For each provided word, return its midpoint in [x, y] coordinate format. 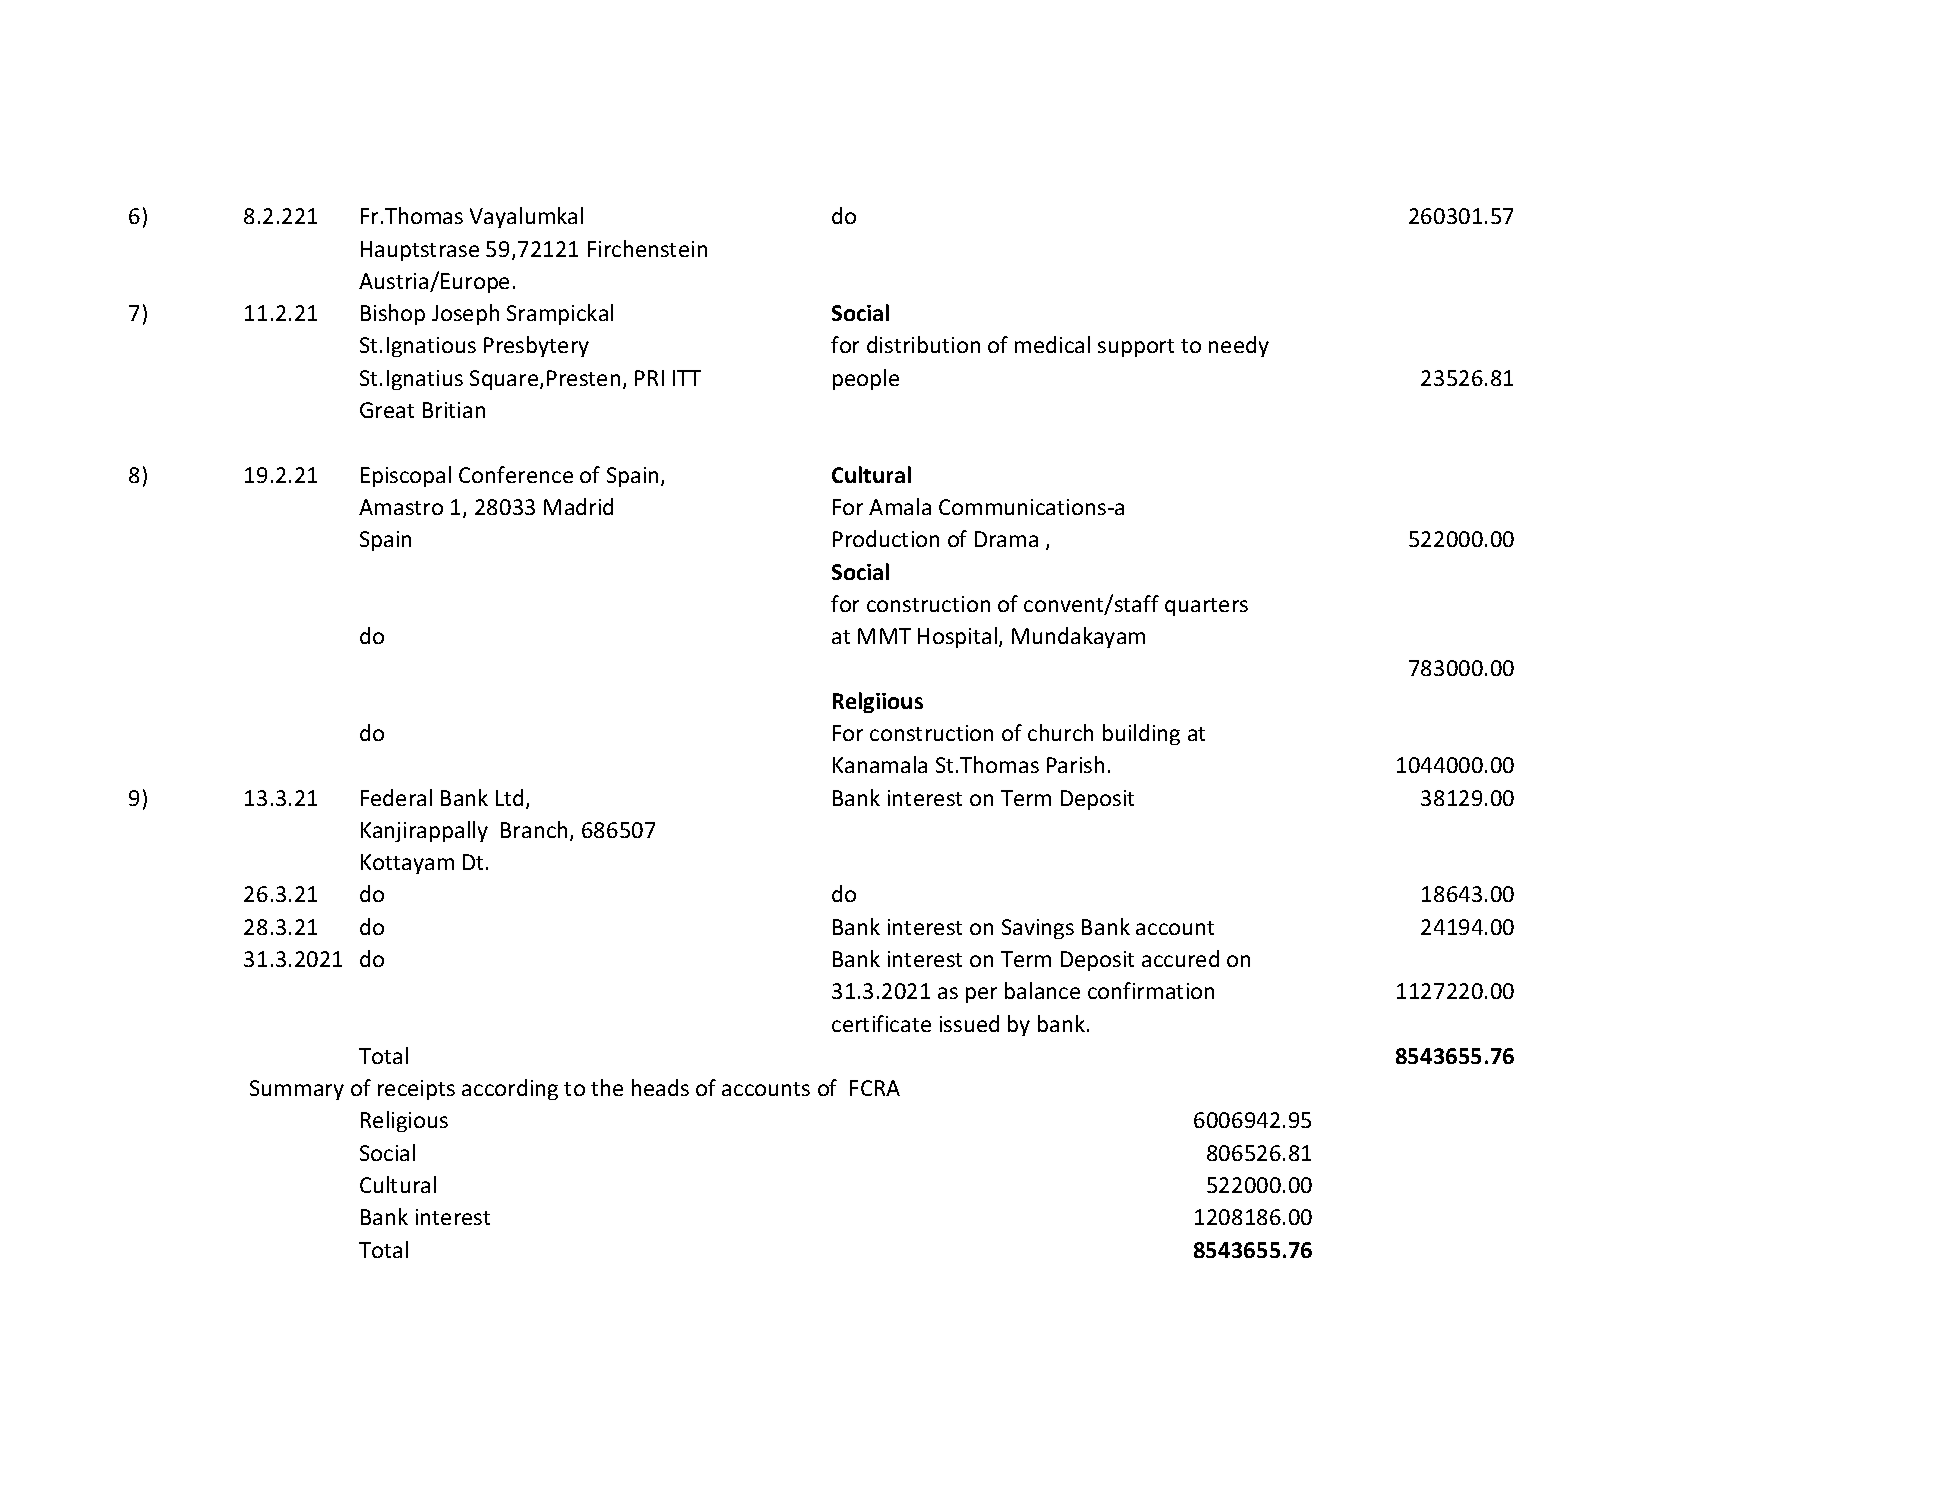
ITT [687, 378]
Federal [396, 797]
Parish [1075, 764]
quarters [1206, 607]
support [1136, 348]
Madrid [578, 506]
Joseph [465, 314]
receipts [416, 1090]
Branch [534, 829]
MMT [884, 636]
